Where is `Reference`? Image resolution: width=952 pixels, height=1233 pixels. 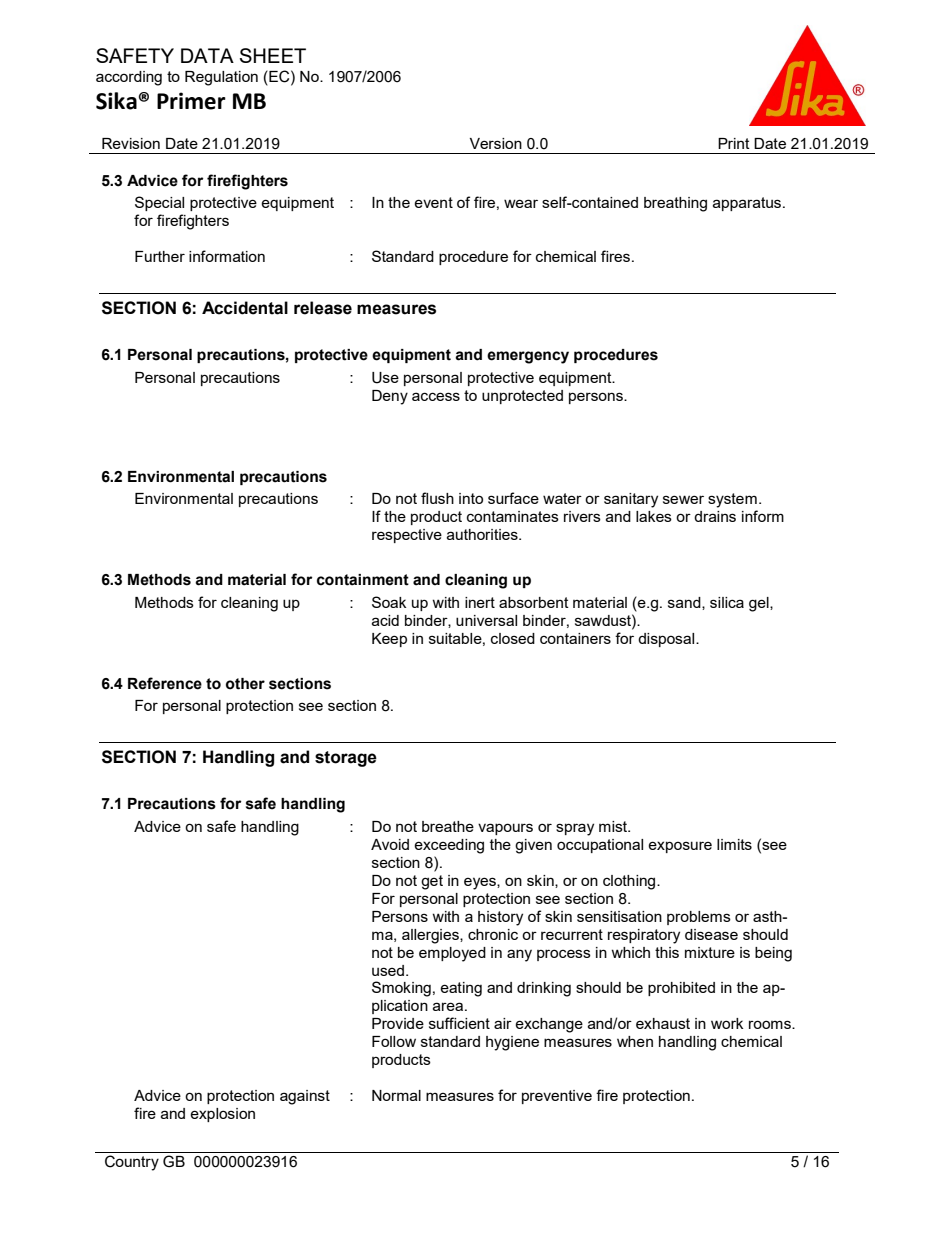
Reference is located at coordinates (165, 683).
